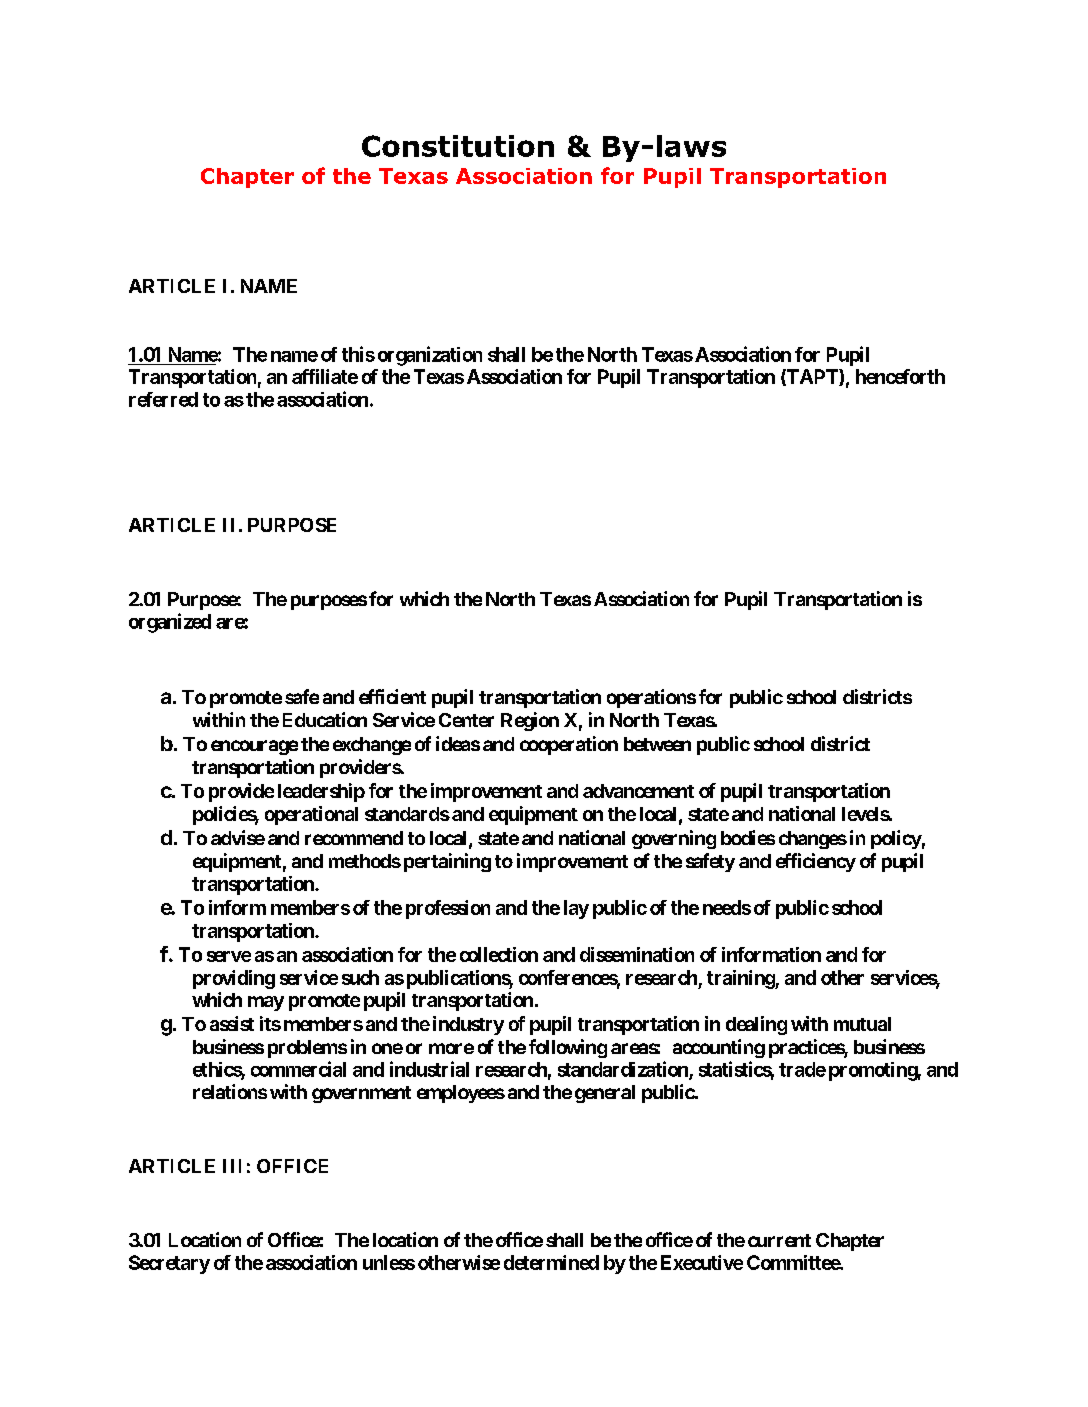 This screenshot has height=1407, width=1088. I want to click on Region, so click(530, 721).
